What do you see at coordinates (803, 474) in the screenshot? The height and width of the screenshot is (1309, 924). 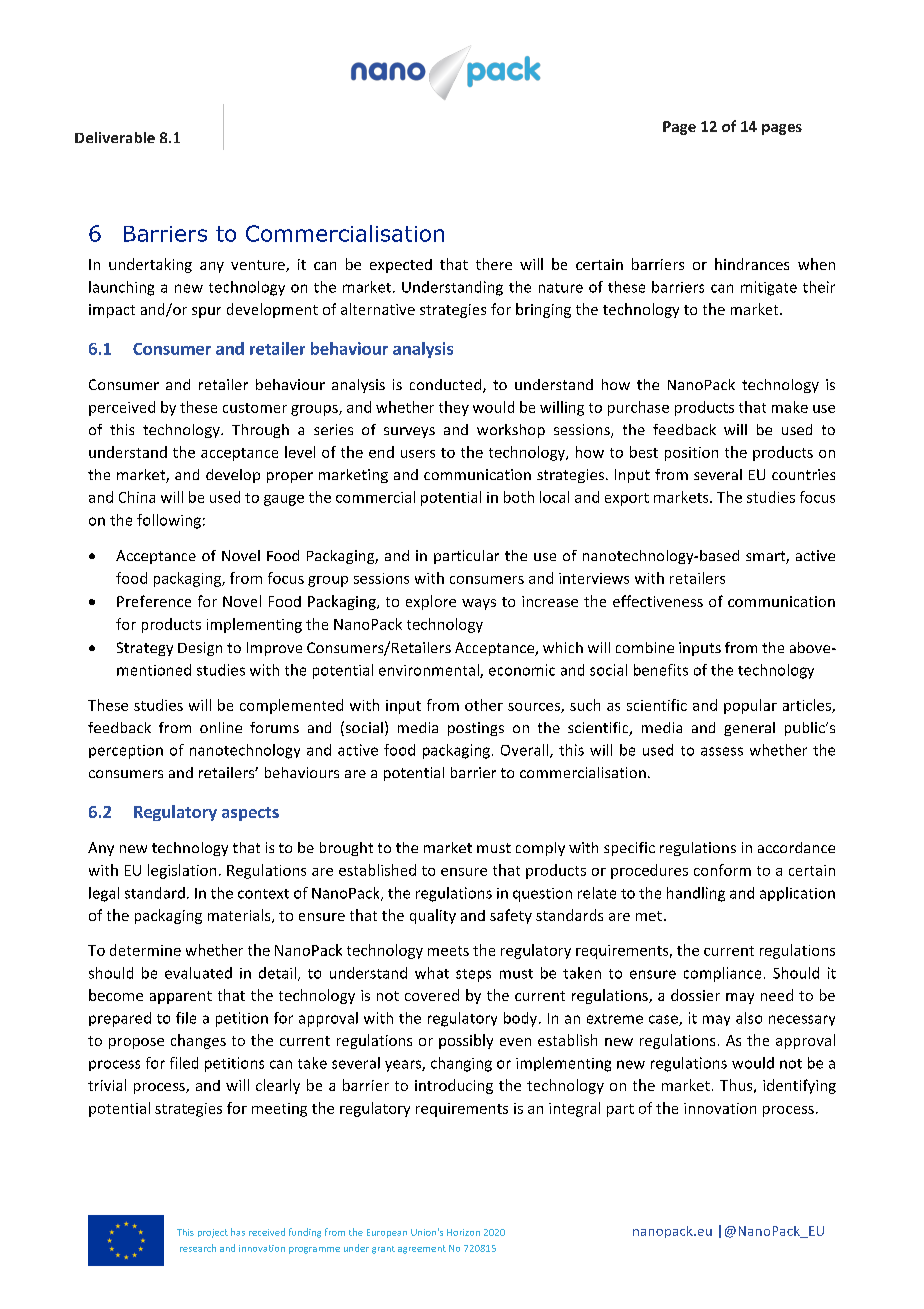 I see `countries` at bounding box center [803, 474].
